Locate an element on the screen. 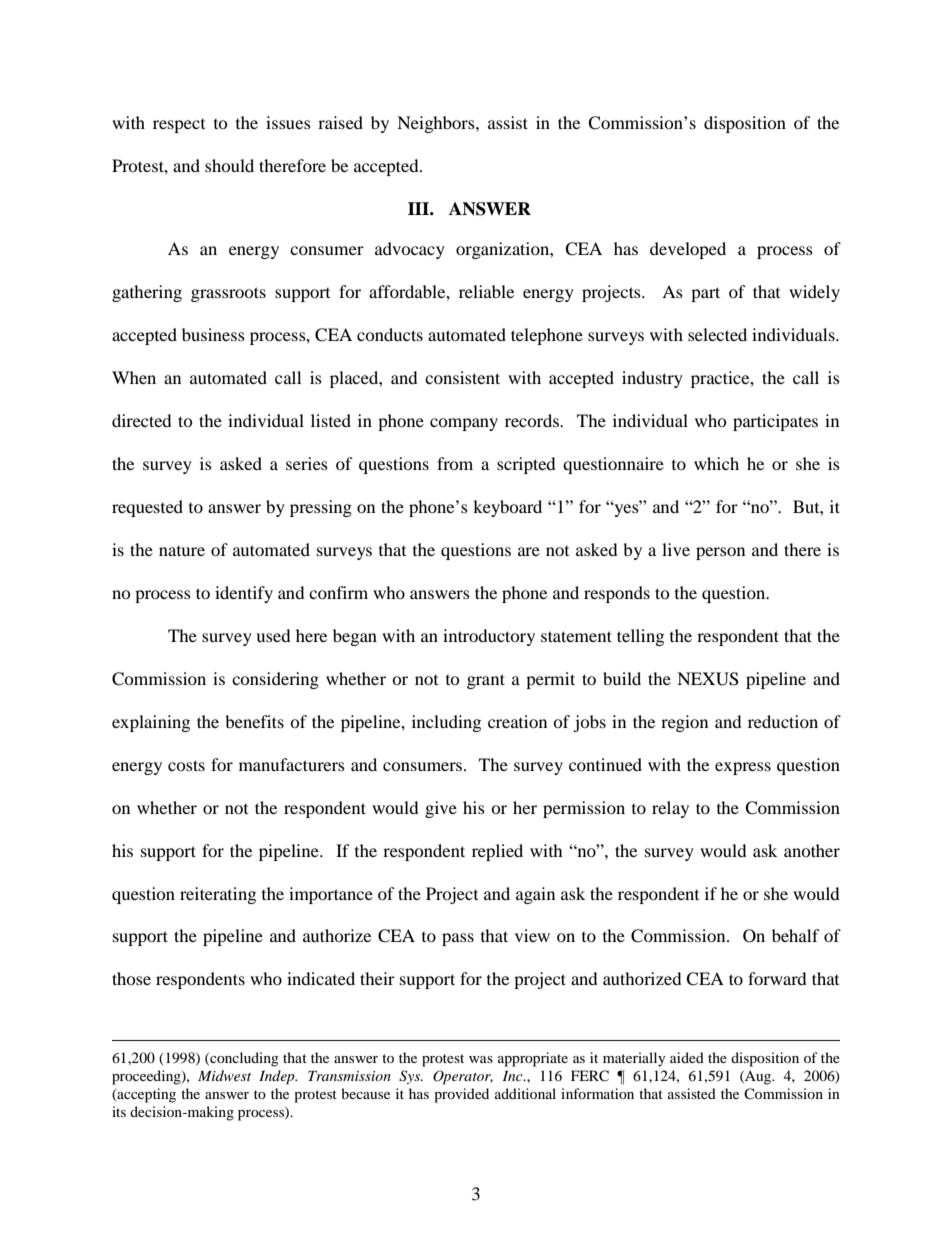 This screenshot has width=952, height=1233. relay is located at coordinates (670, 809).
